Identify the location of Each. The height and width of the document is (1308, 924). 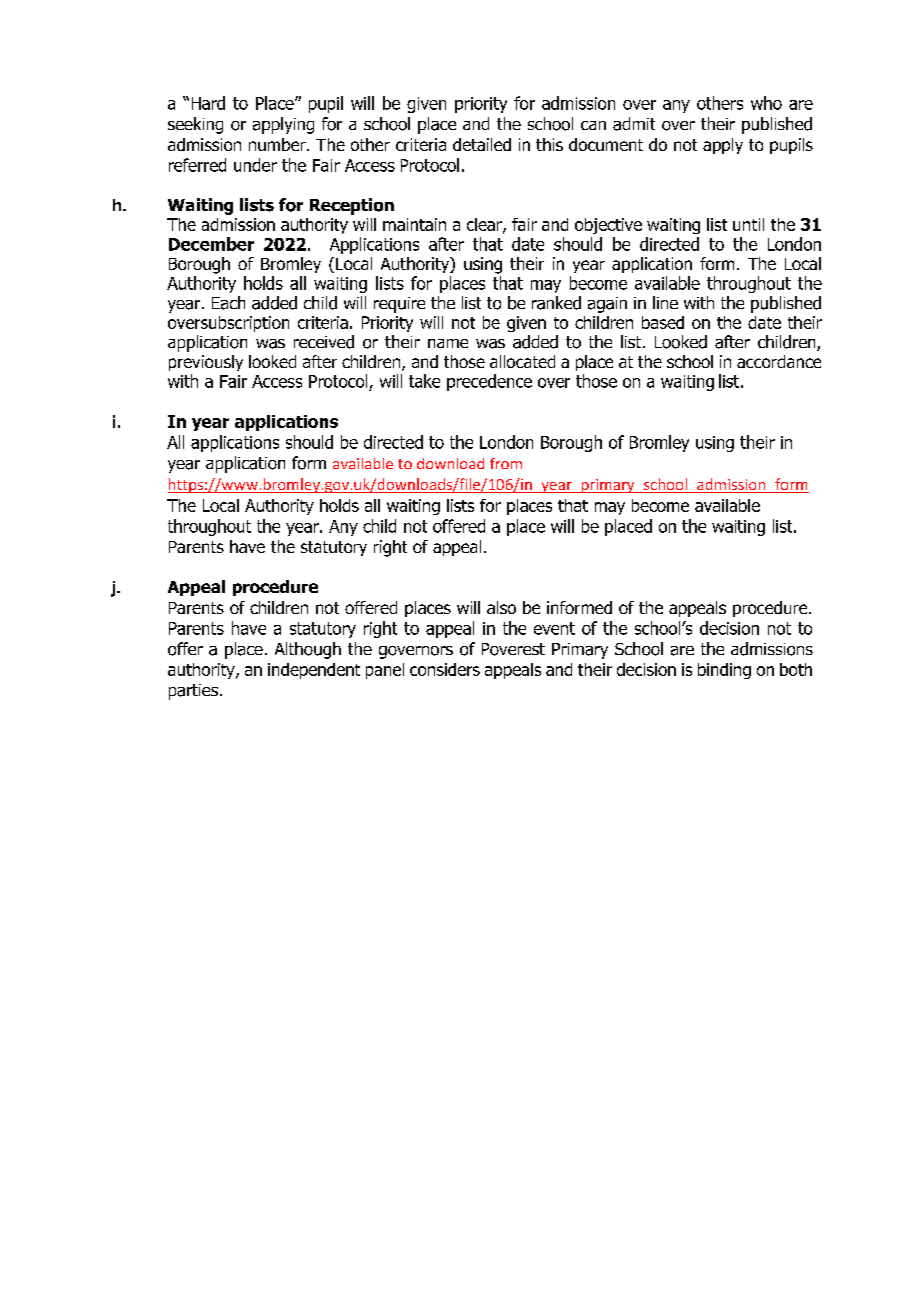
(228, 303).
